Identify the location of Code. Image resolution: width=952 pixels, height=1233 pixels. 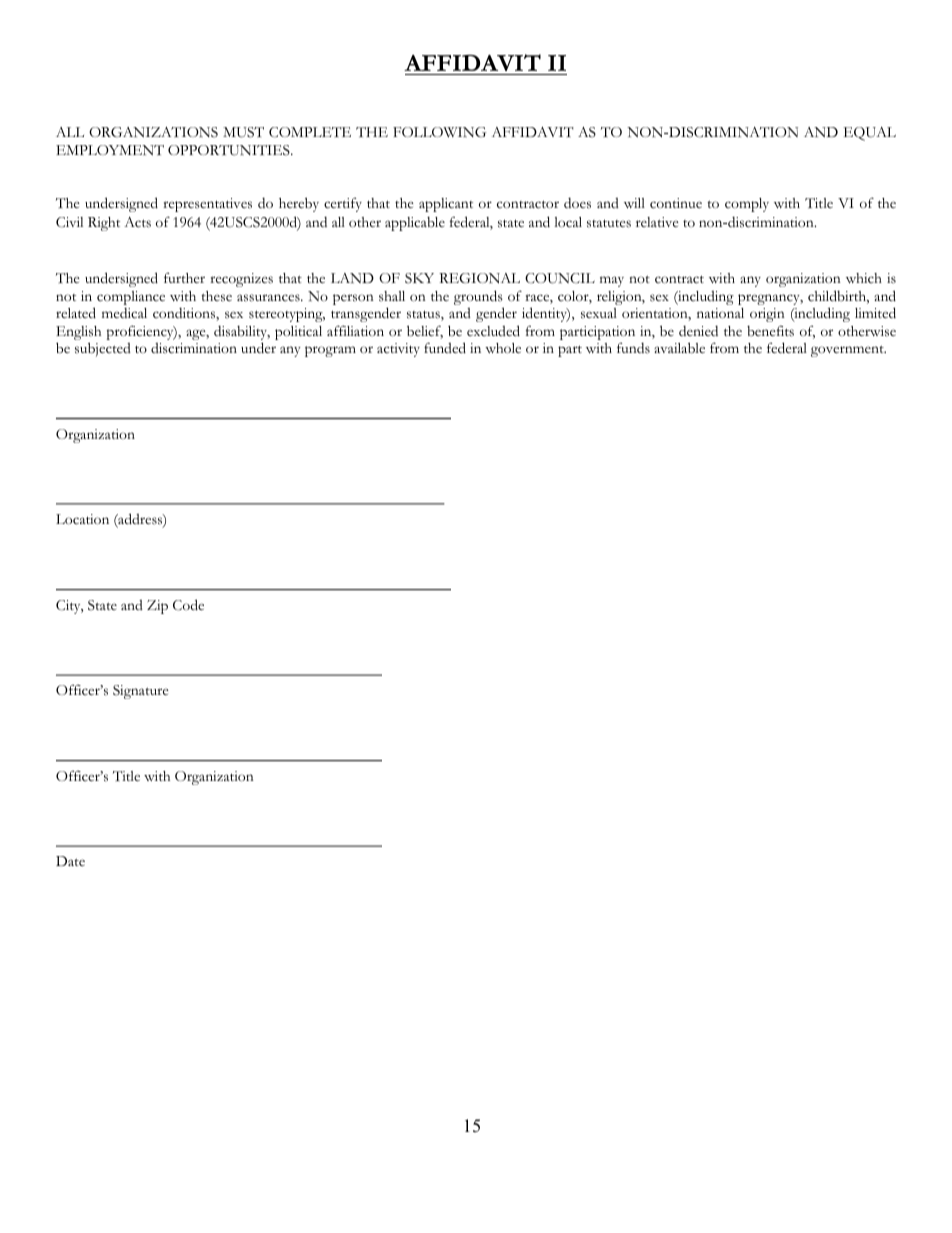
(188, 605).
